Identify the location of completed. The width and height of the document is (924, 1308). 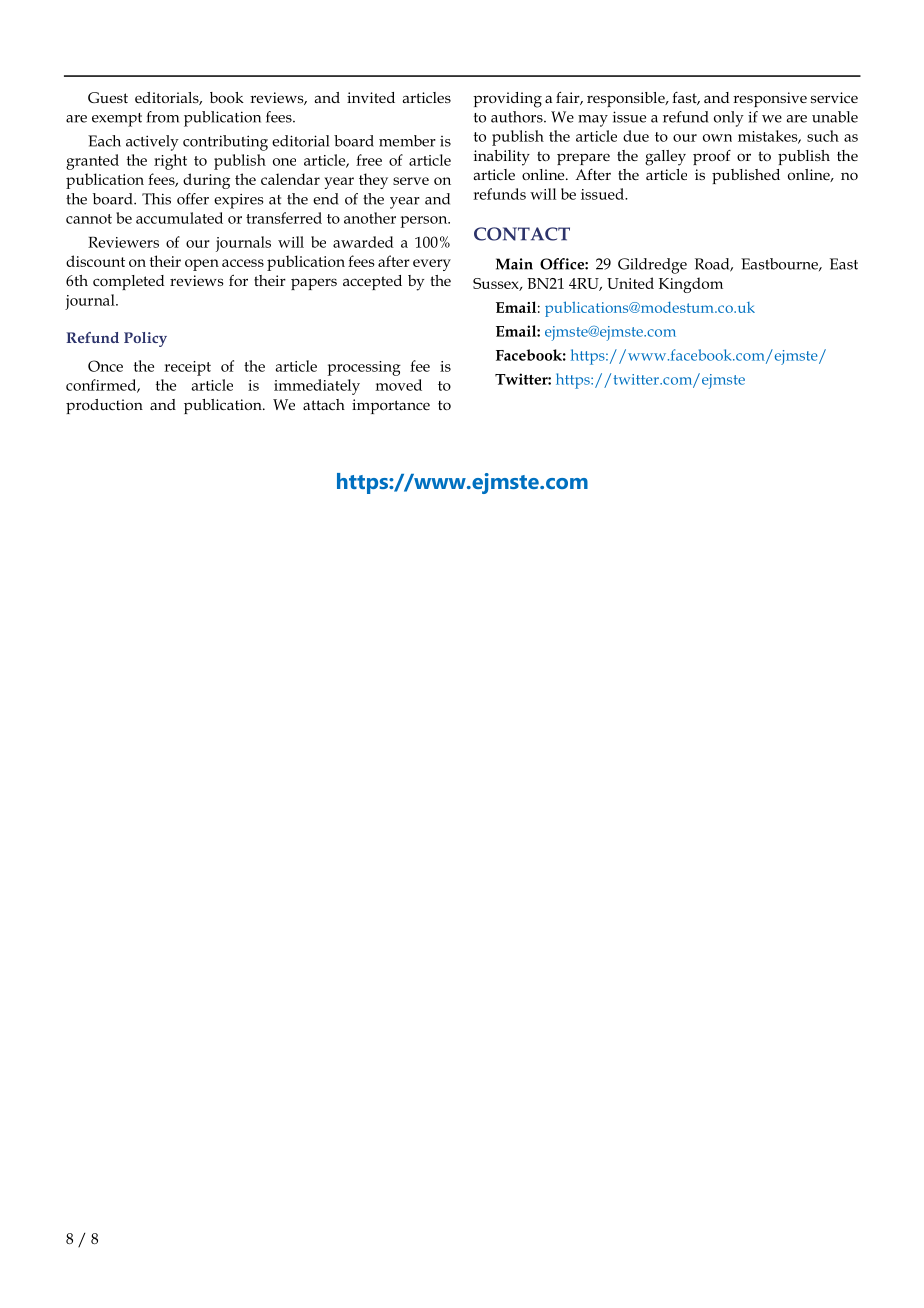
(128, 282).
